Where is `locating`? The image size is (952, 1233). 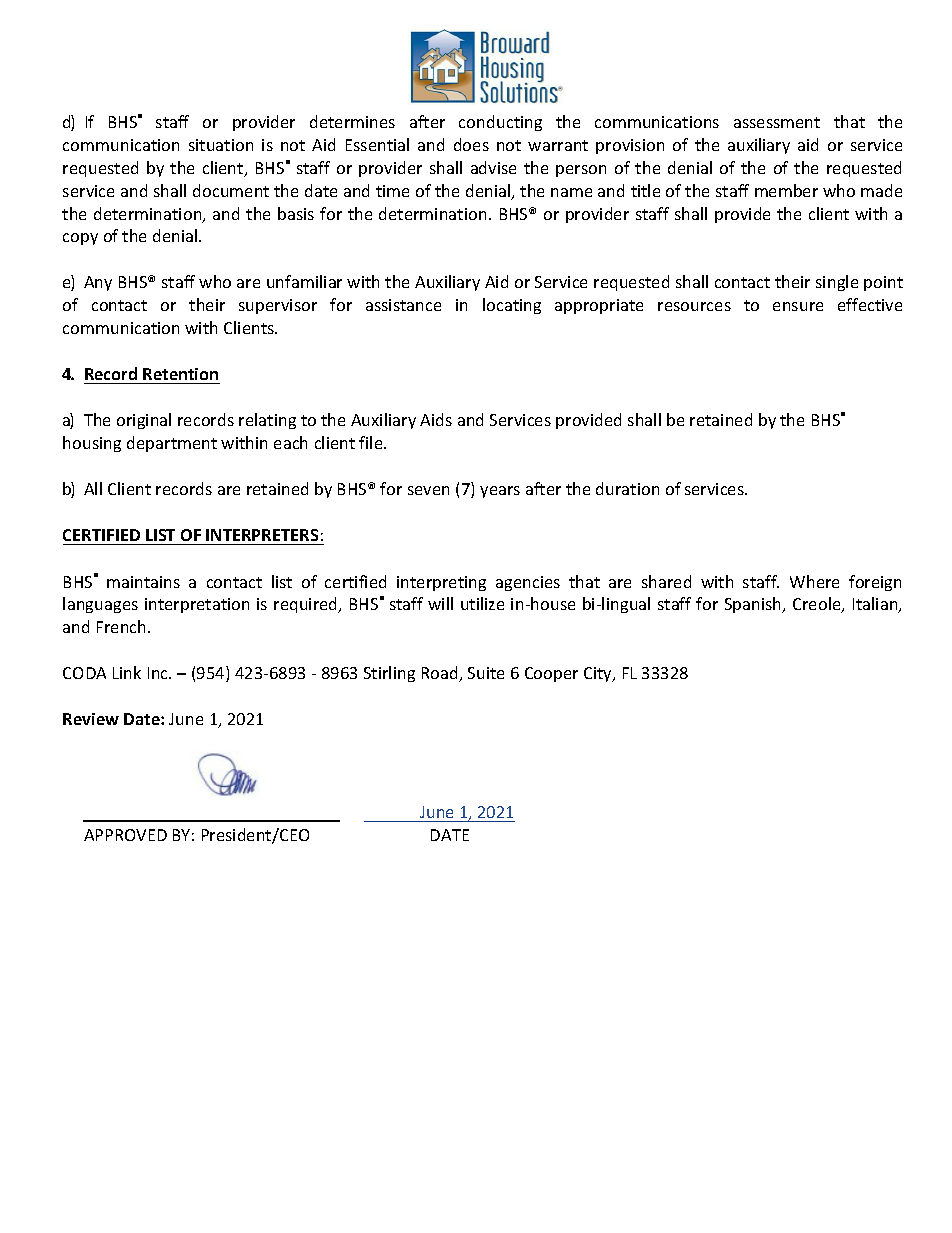
locating is located at coordinates (512, 306).
